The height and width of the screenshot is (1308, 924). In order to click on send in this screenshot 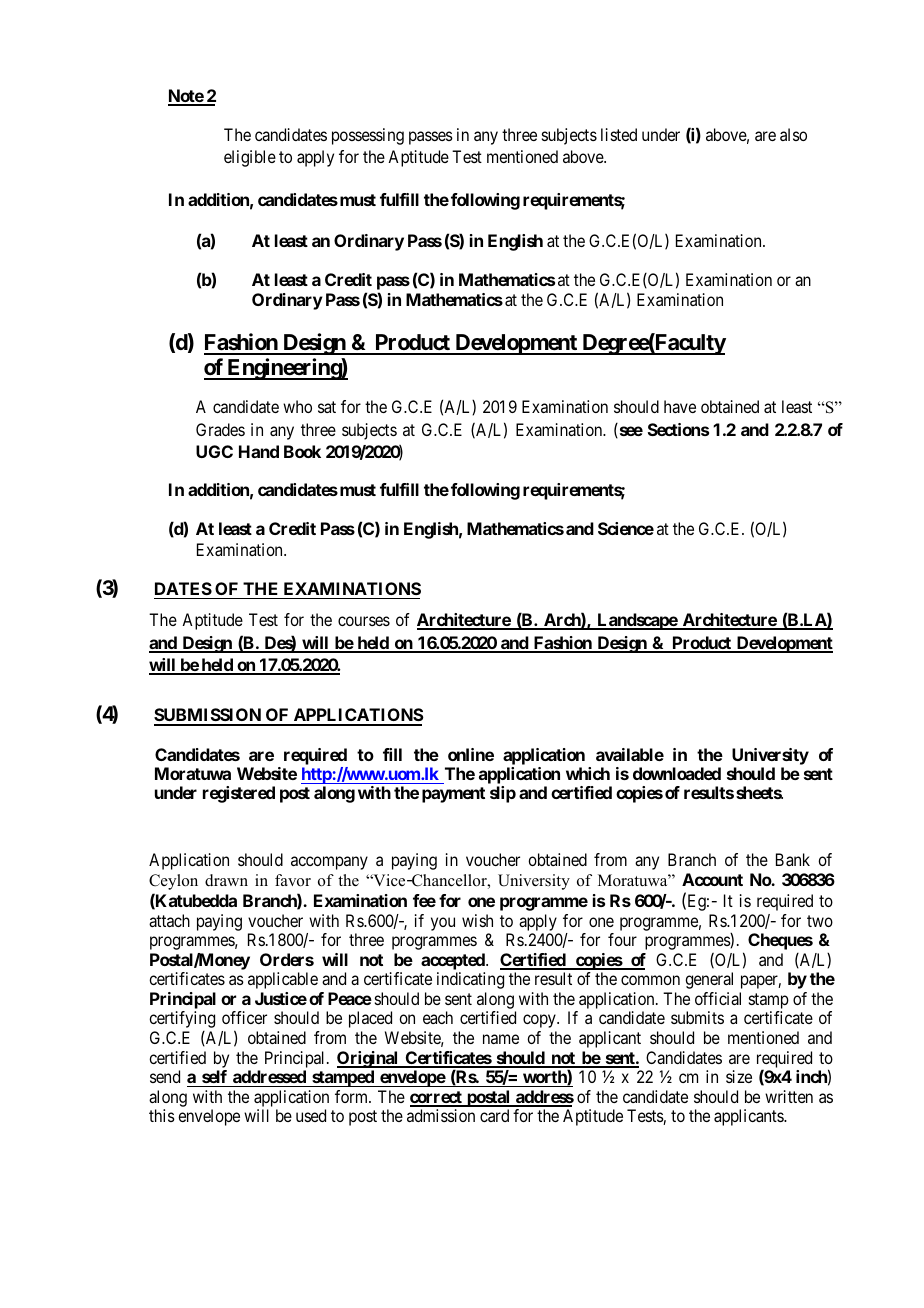, I will do `click(165, 1076)`.
